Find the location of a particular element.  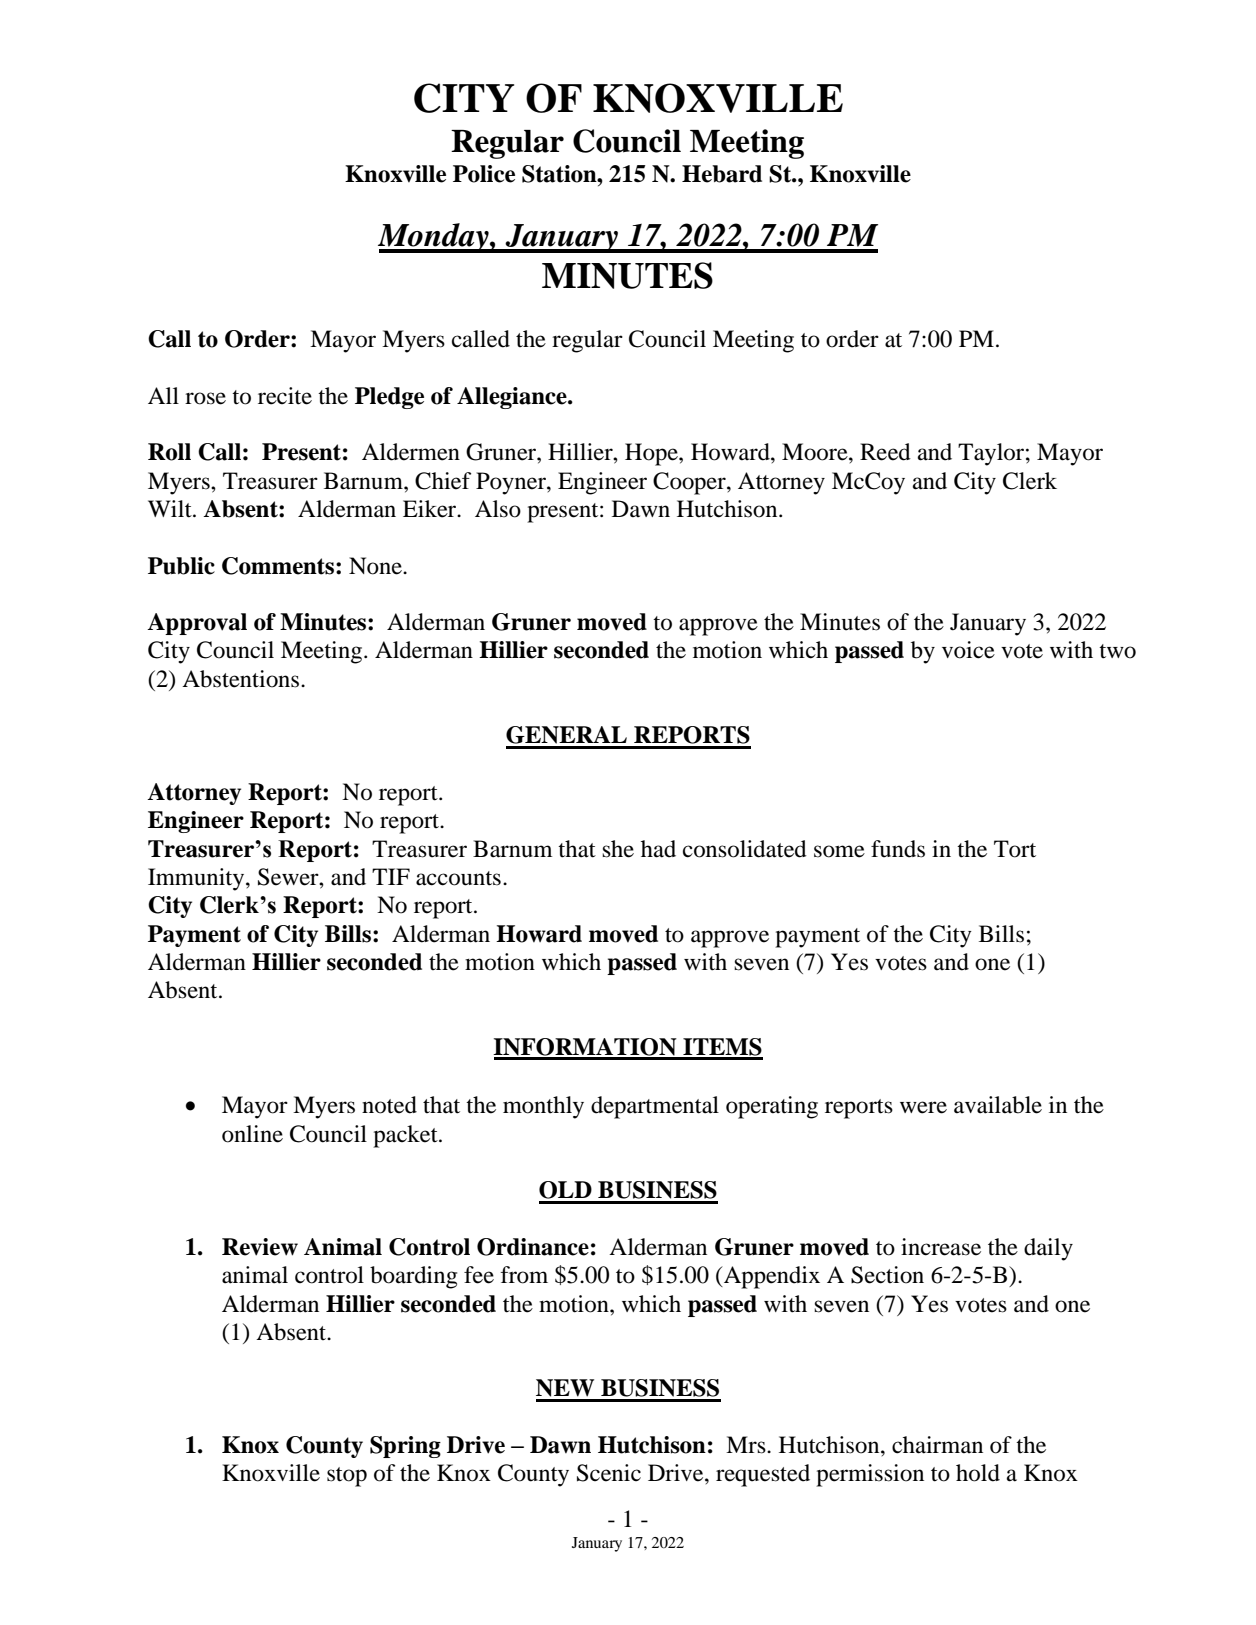

Police is located at coordinates (484, 174).
